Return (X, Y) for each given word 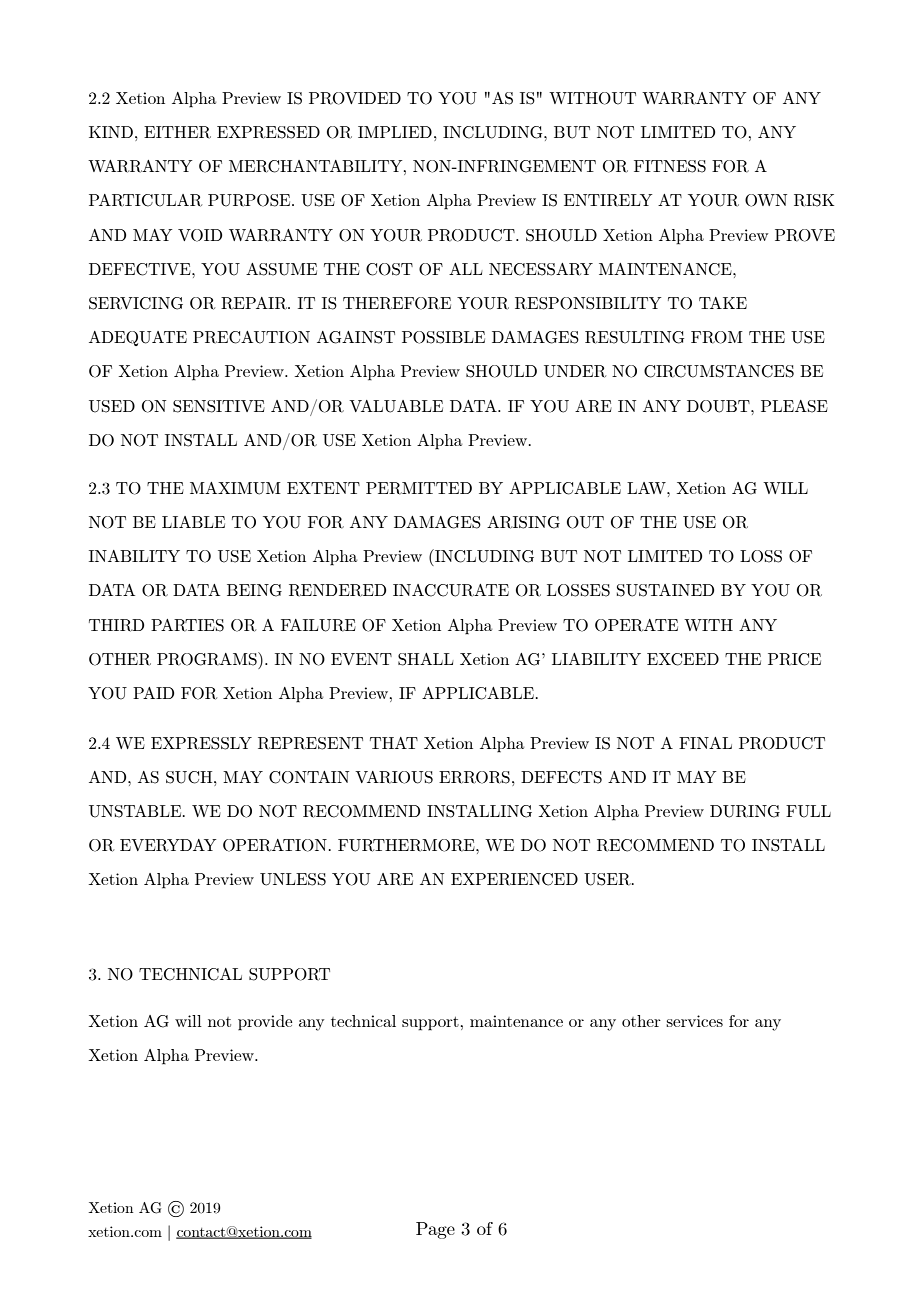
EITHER (177, 132)
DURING (745, 811)
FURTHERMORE (407, 845)
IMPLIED (395, 132)
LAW (647, 488)
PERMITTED (419, 488)
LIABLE (193, 522)
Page (435, 1230)
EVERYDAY (168, 845)
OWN (766, 200)
